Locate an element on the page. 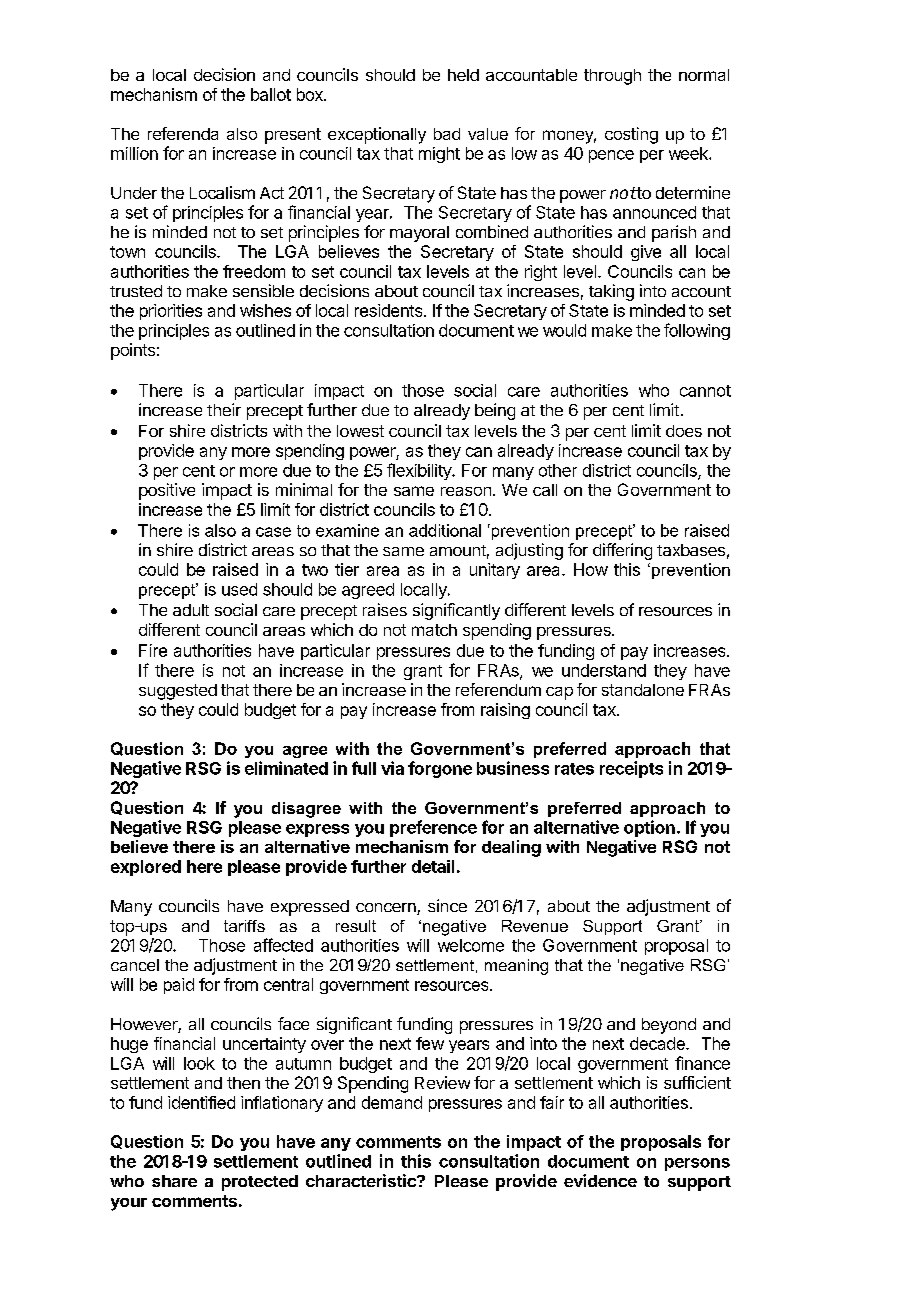  paid is located at coordinates (179, 986).
